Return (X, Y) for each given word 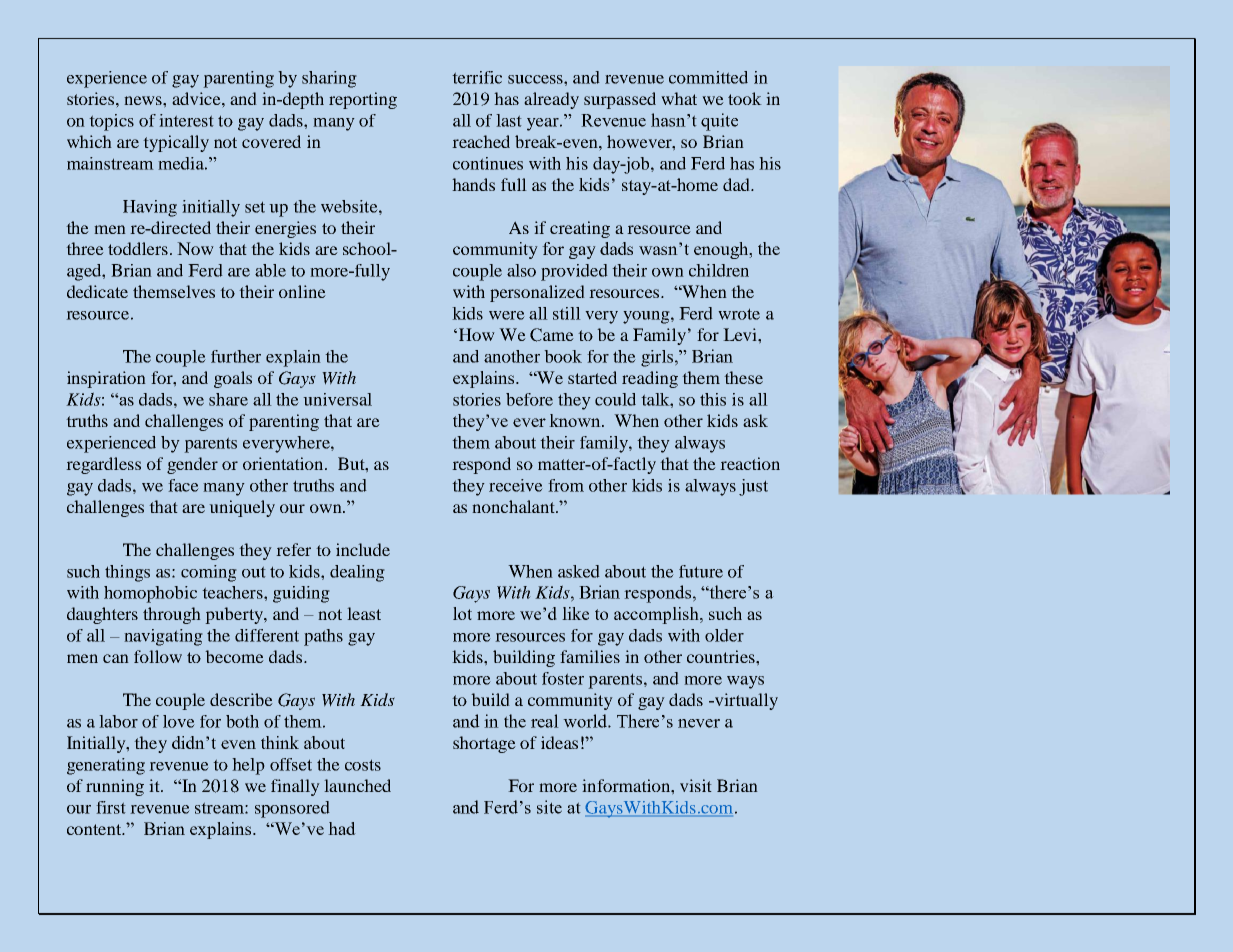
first (111, 807)
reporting (363, 100)
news (144, 100)
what (679, 98)
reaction (750, 463)
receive (516, 485)
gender (192, 465)
